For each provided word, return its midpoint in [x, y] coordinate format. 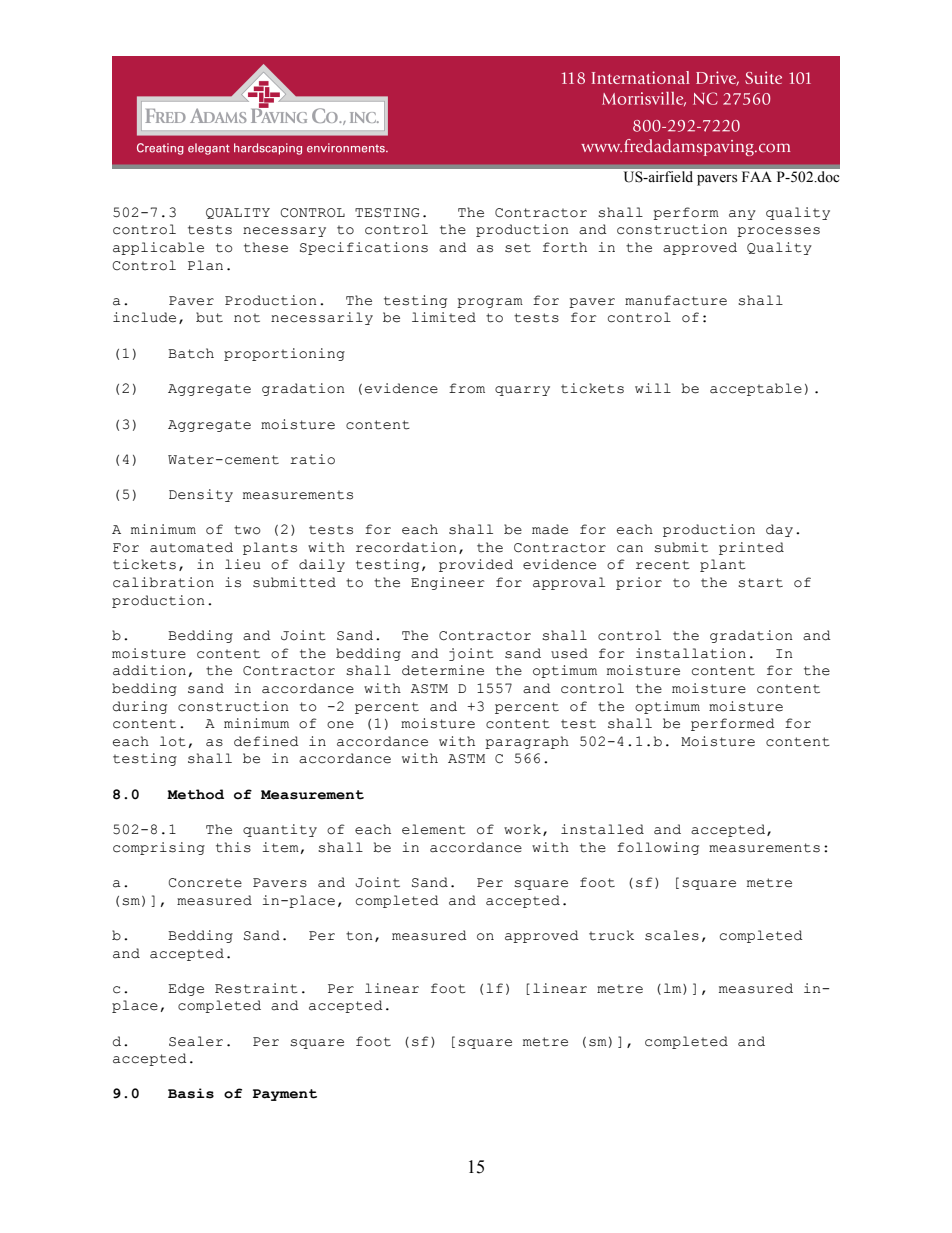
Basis [191, 1093]
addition [149, 670]
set [518, 248]
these [266, 247]
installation [691, 653]
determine [443, 670]
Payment [285, 1095]
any [742, 215]
